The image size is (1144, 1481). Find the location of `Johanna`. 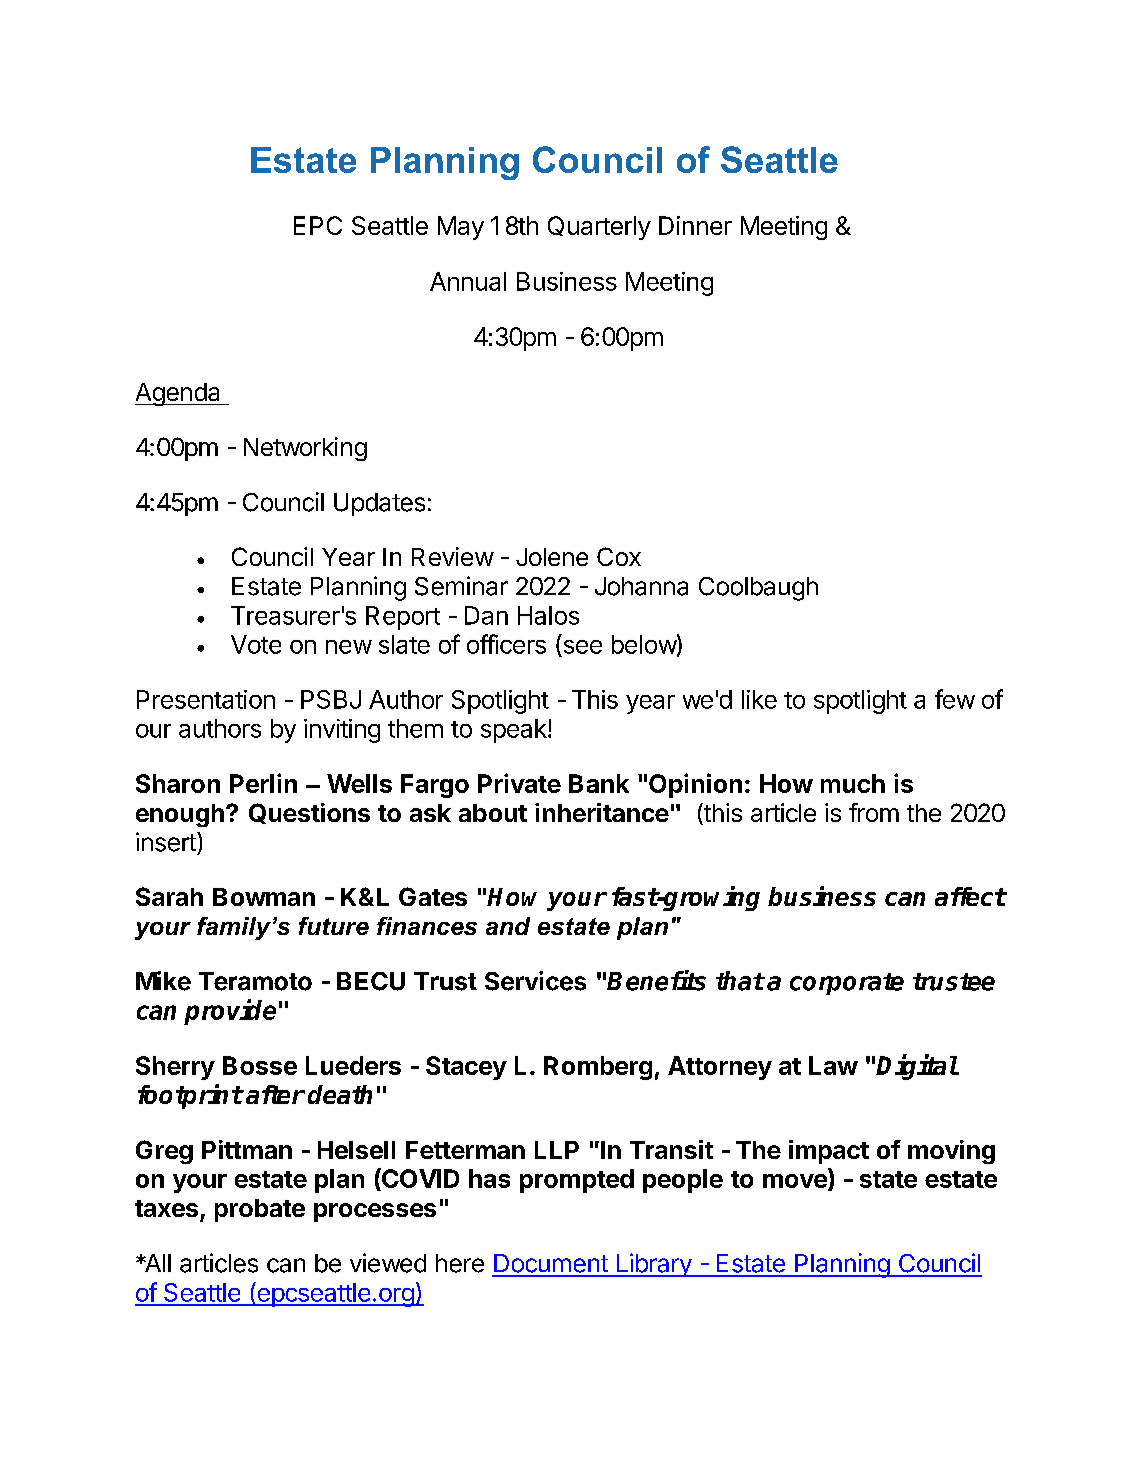

Johanna is located at coordinates (641, 586).
